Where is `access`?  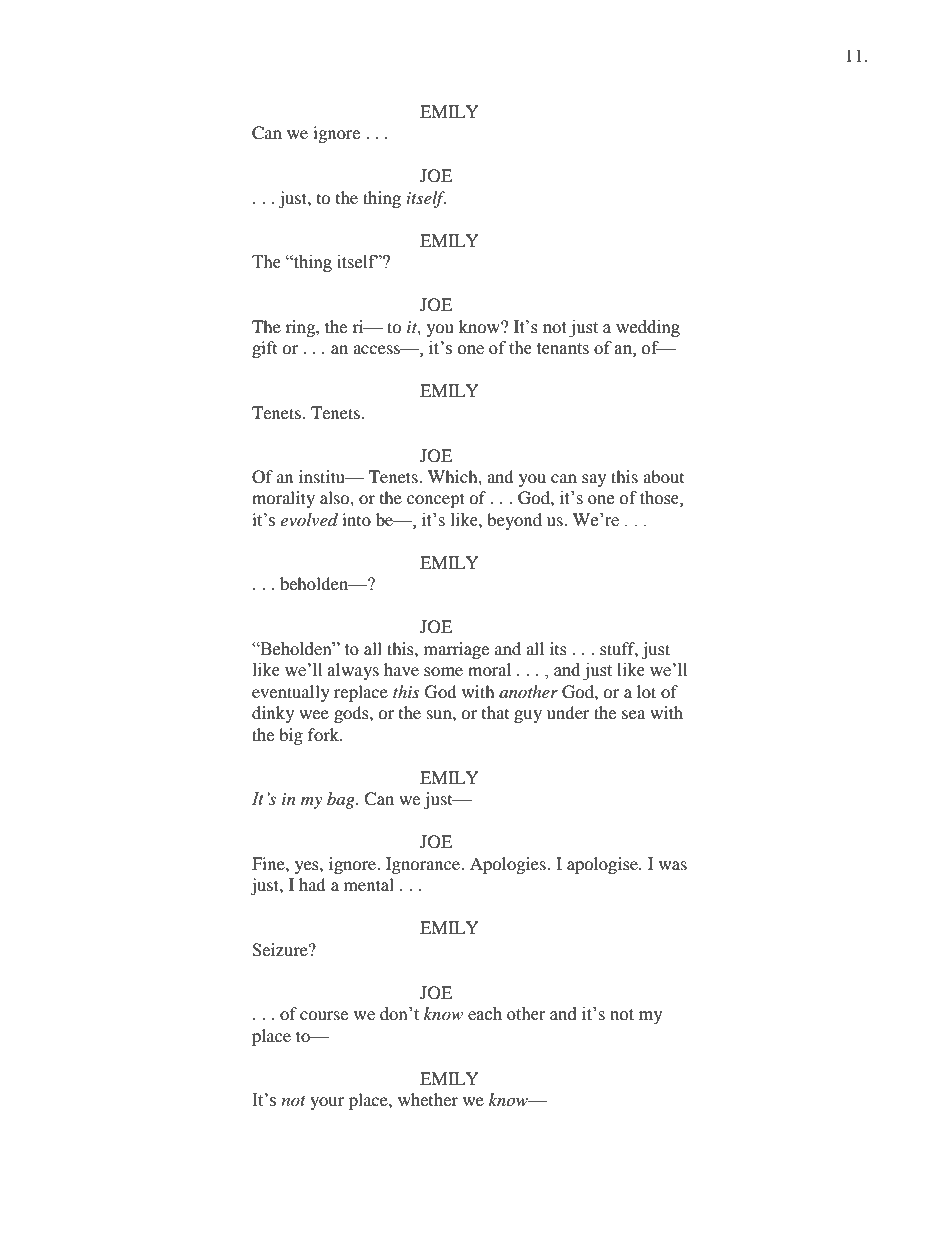 access is located at coordinates (377, 349).
